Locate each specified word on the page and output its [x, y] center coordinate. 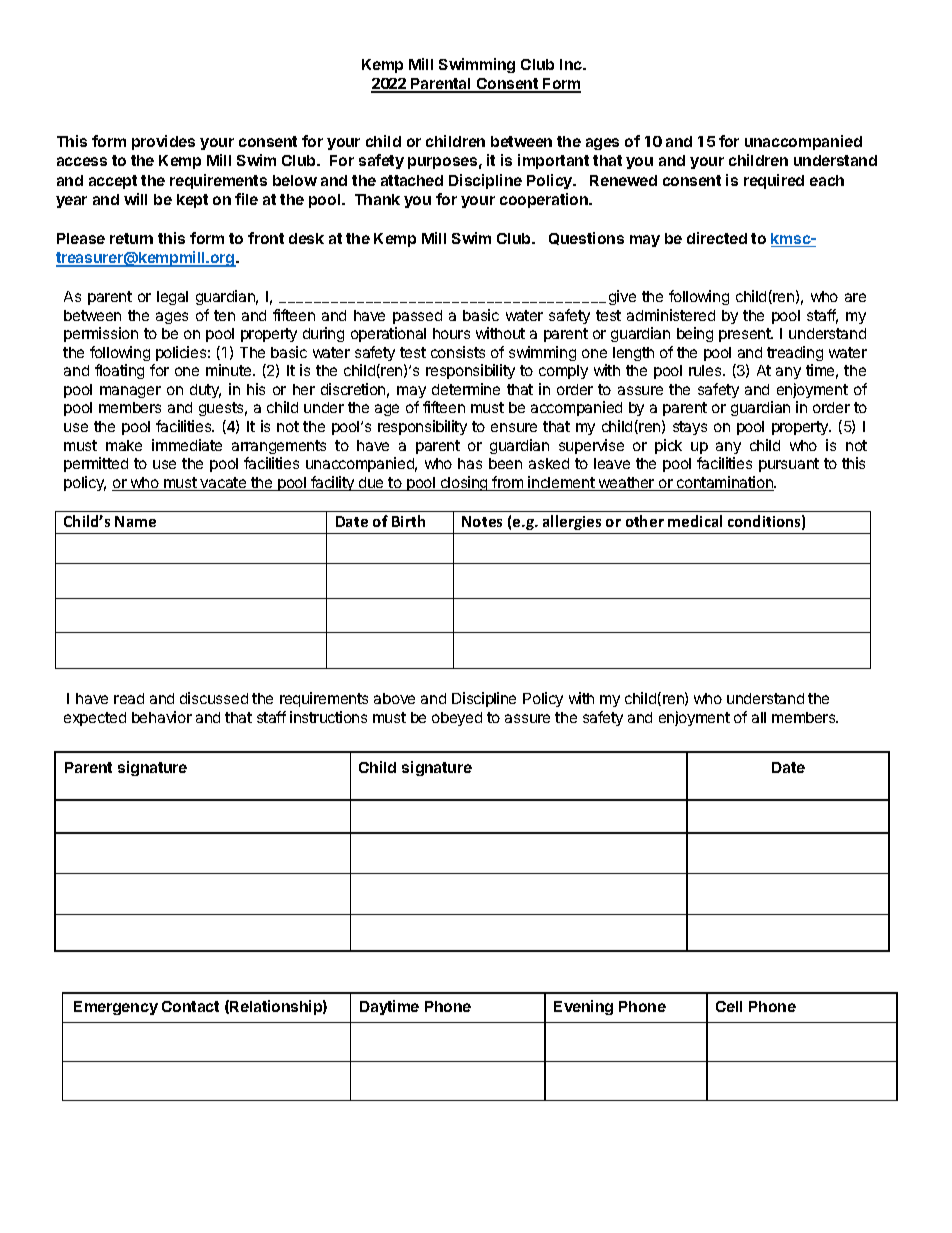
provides [163, 142]
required [774, 181]
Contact [190, 1006]
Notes [482, 521]
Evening [583, 1007]
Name [135, 521]
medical [695, 521]
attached [412, 180]
